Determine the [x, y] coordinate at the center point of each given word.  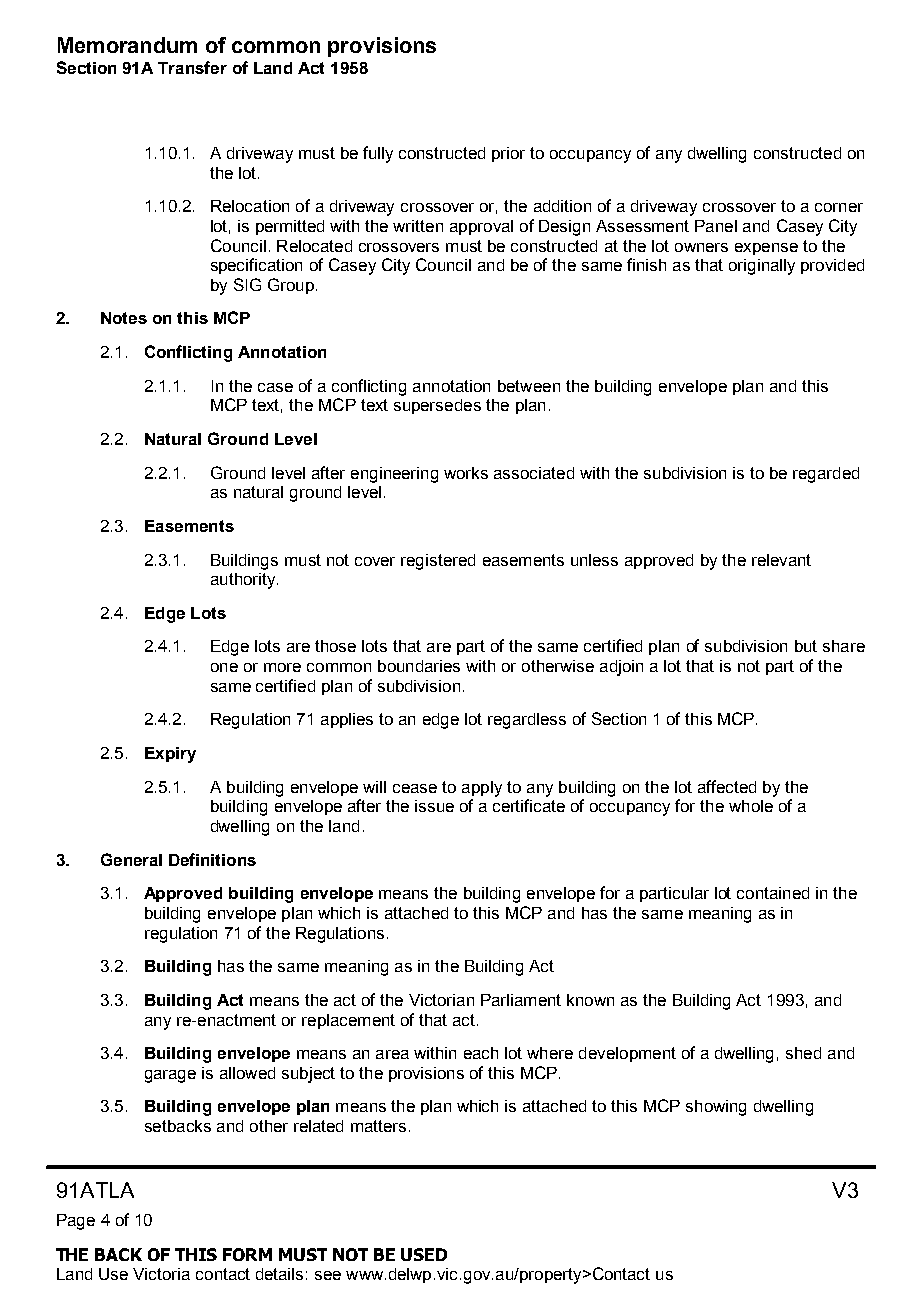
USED [424, 1254]
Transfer [192, 67]
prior [508, 154]
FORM [247, 1254]
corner [839, 207]
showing [716, 1108]
